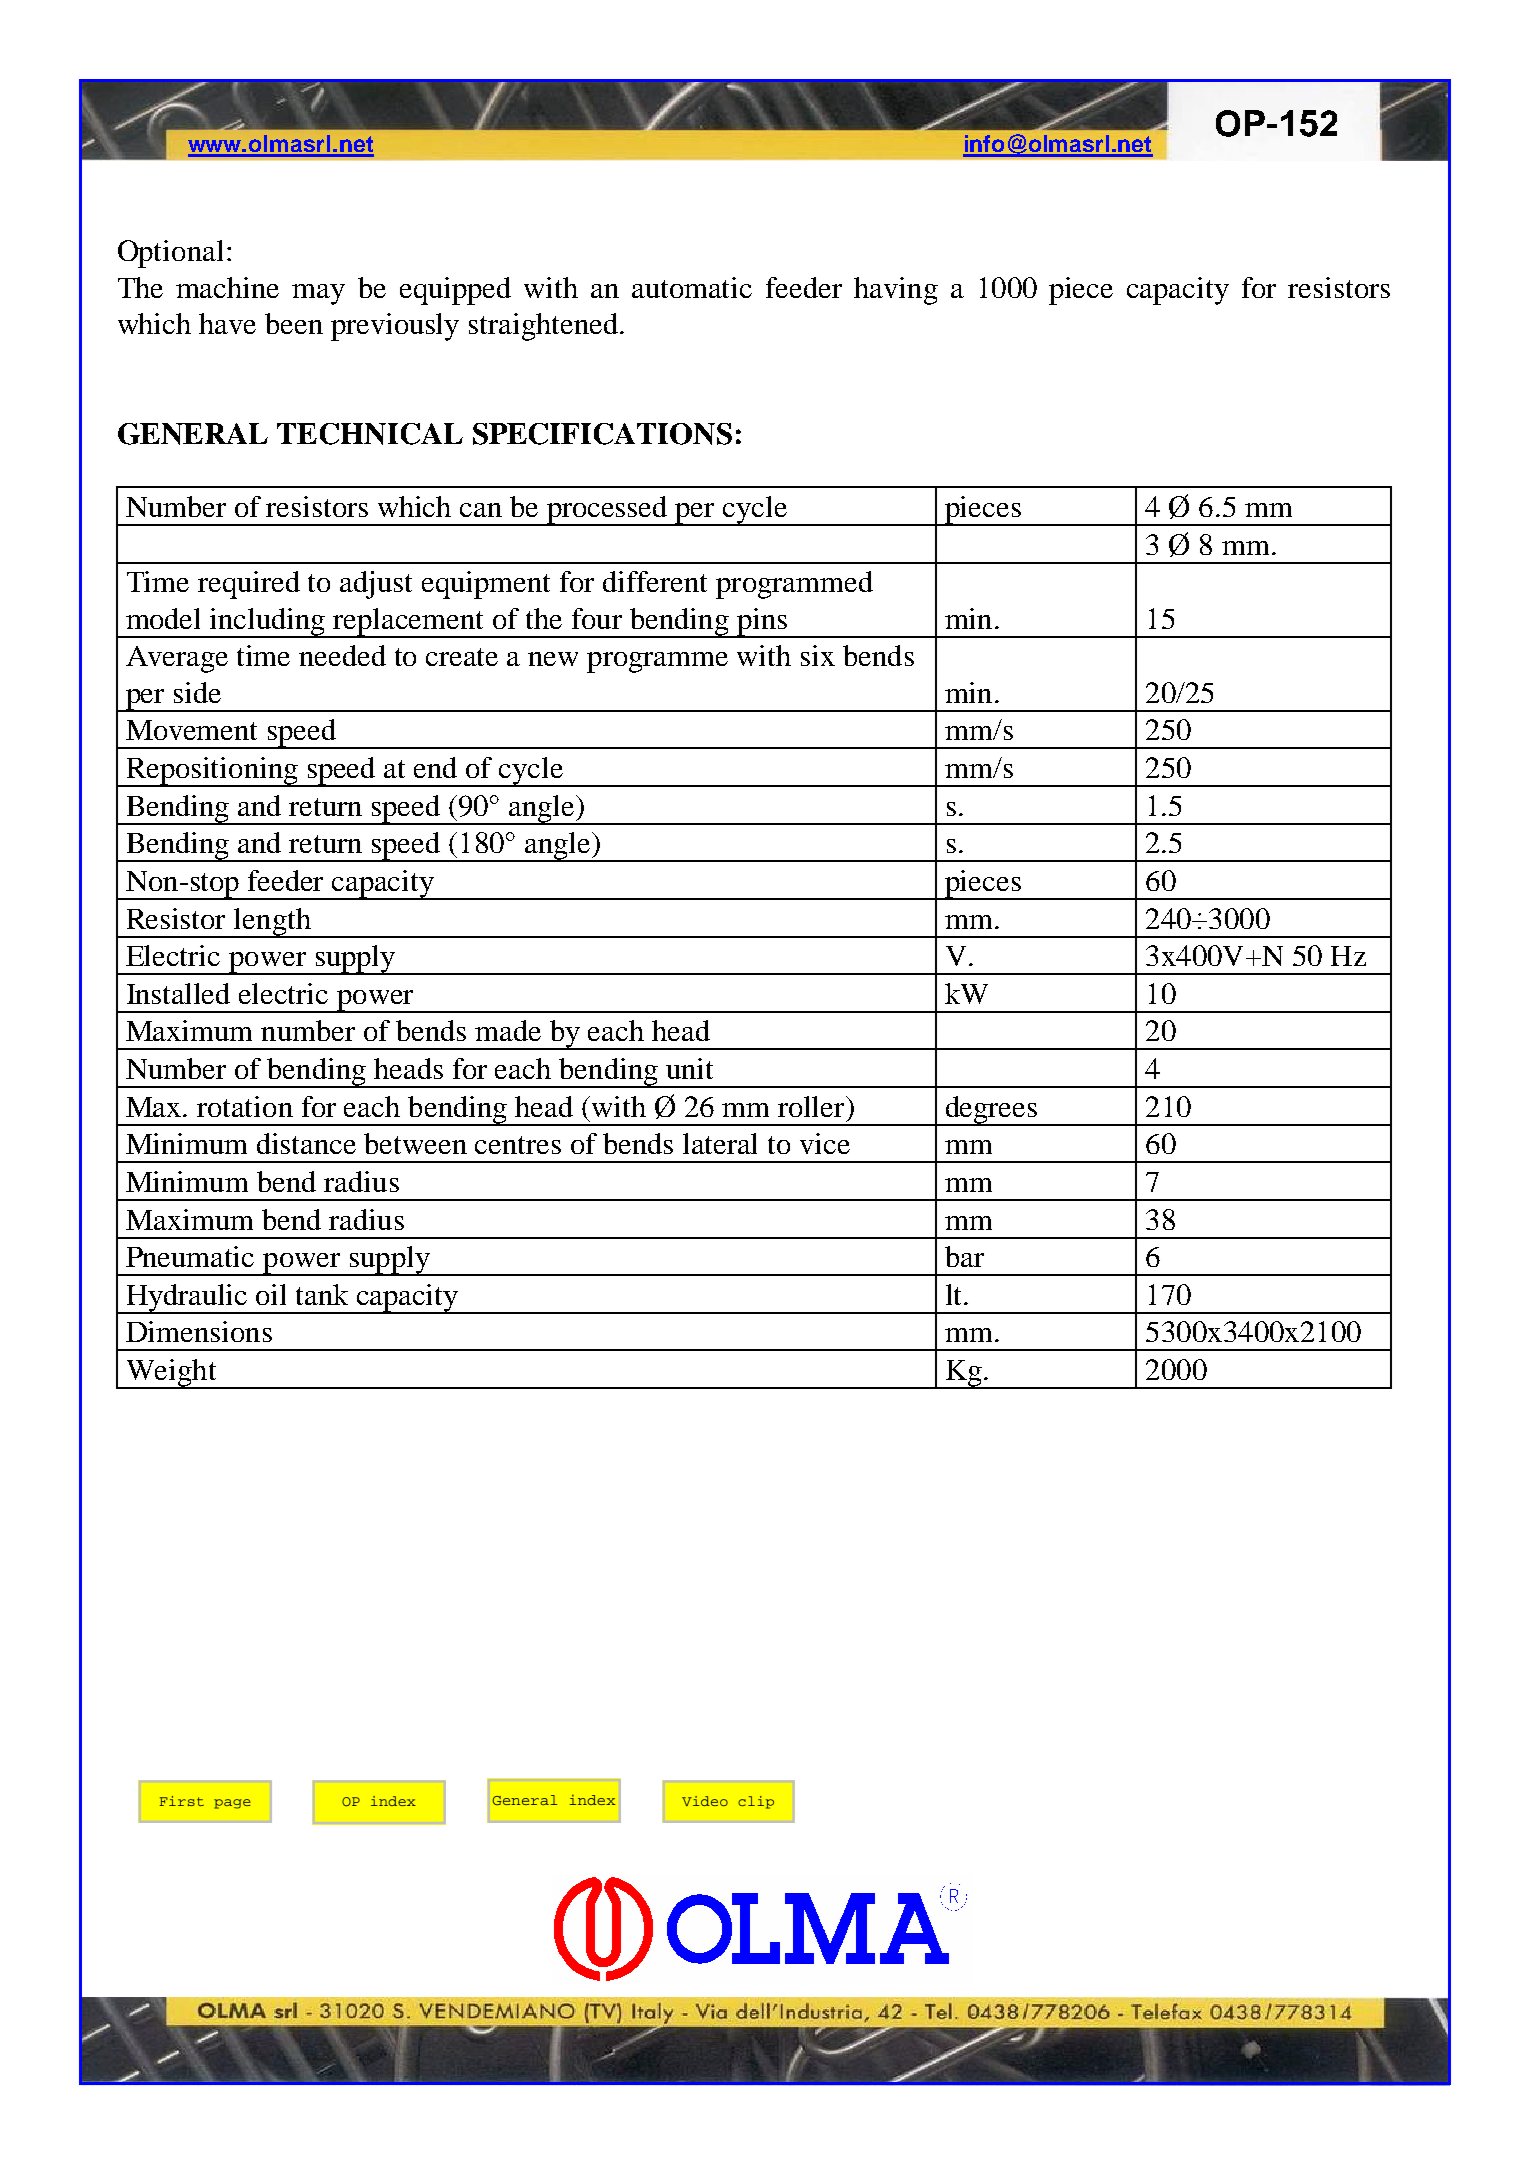  I want to click on roller, so click(812, 1106).
